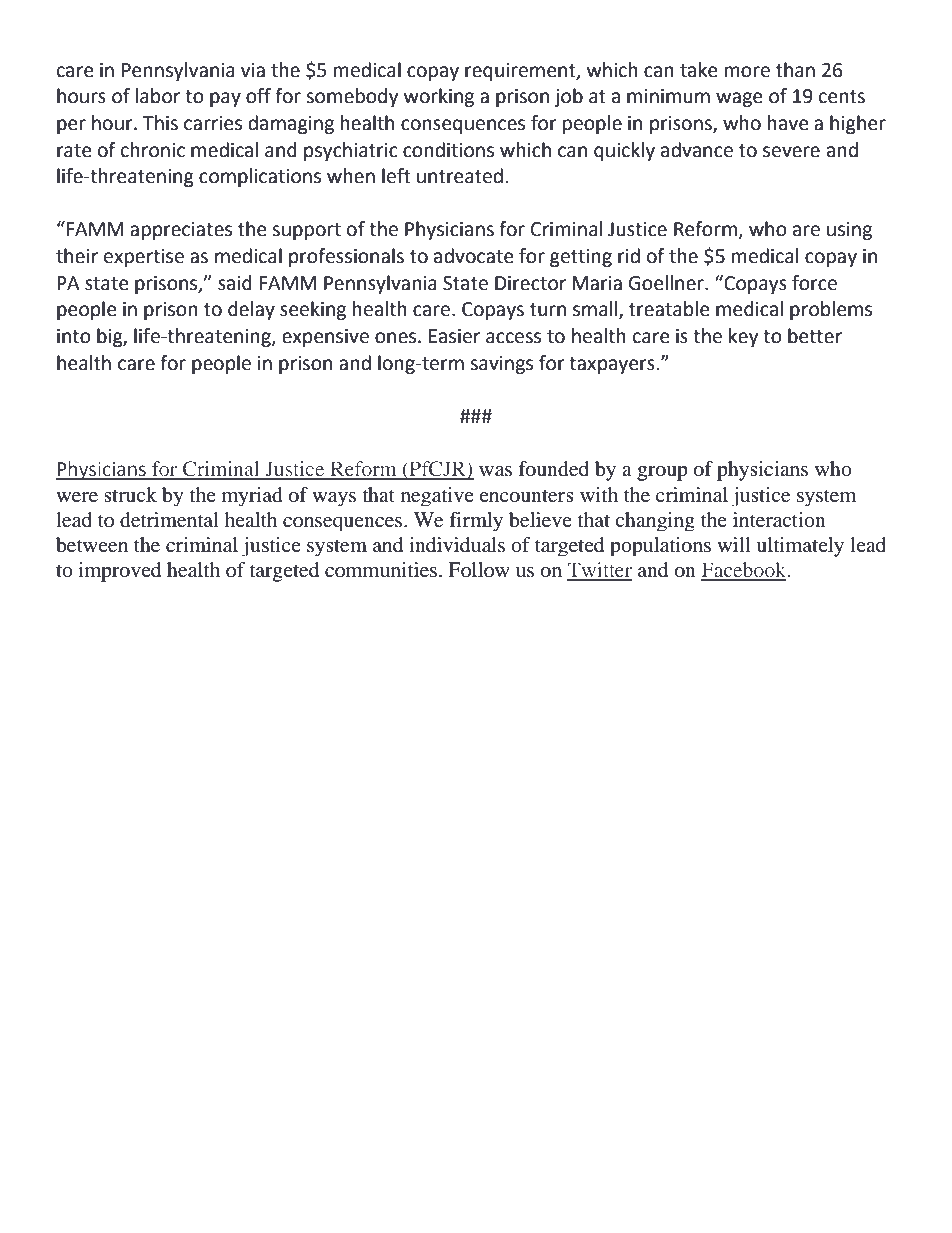 This screenshot has width=952, height=1233. I want to click on individuals, so click(457, 545).
